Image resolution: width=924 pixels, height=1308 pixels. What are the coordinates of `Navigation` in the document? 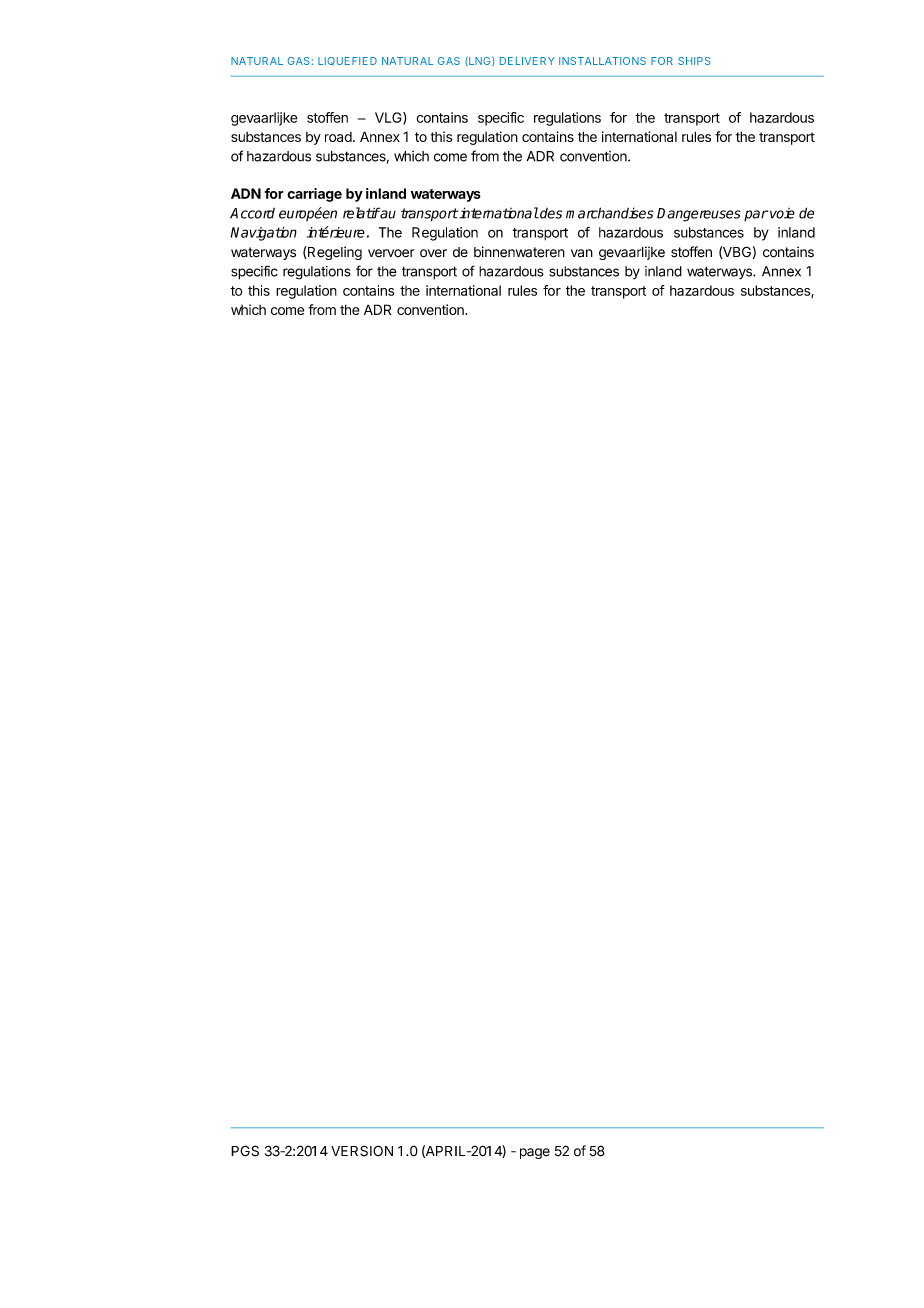 It's located at (263, 234).
